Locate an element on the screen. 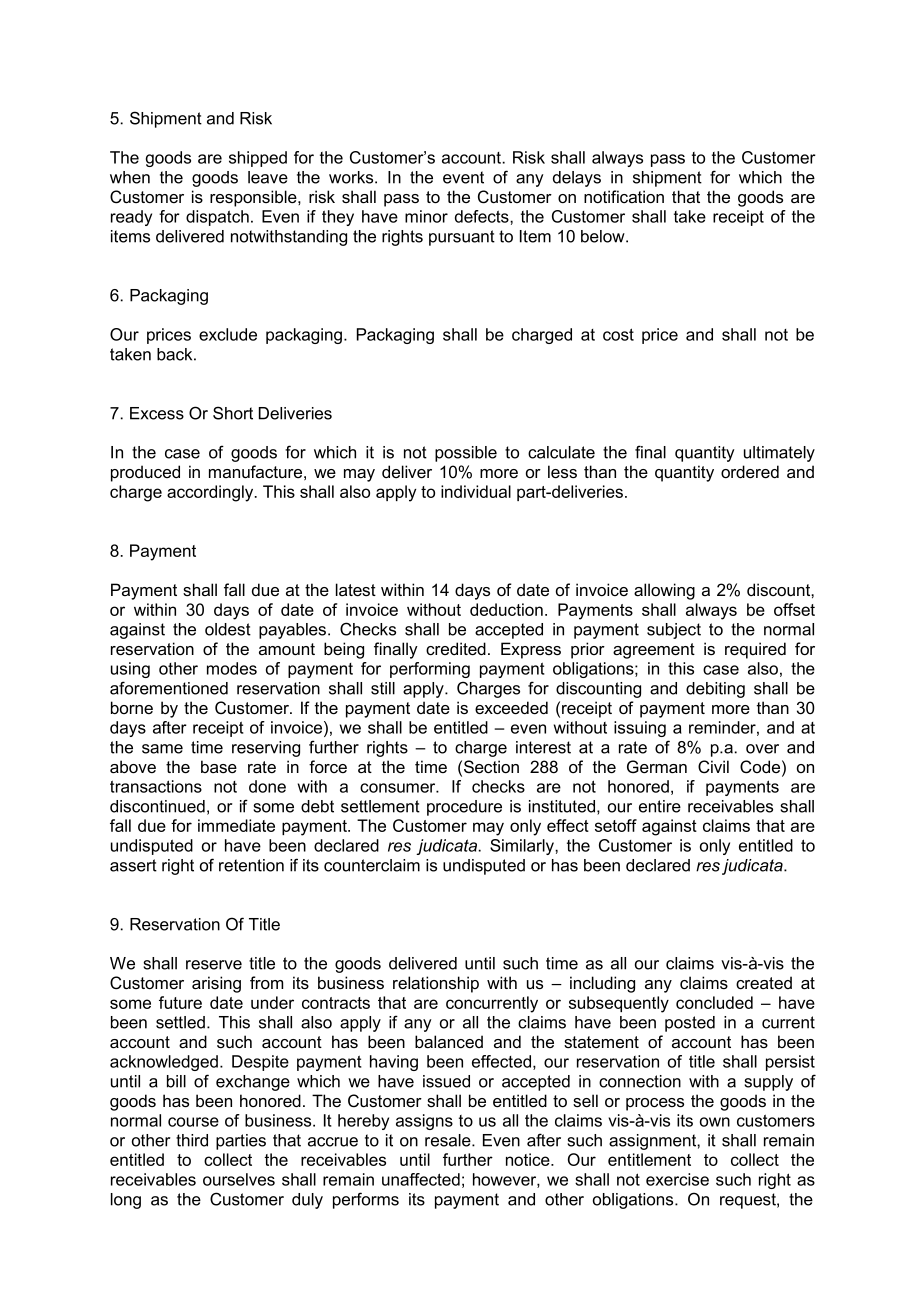  notification is located at coordinates (624, 196).
